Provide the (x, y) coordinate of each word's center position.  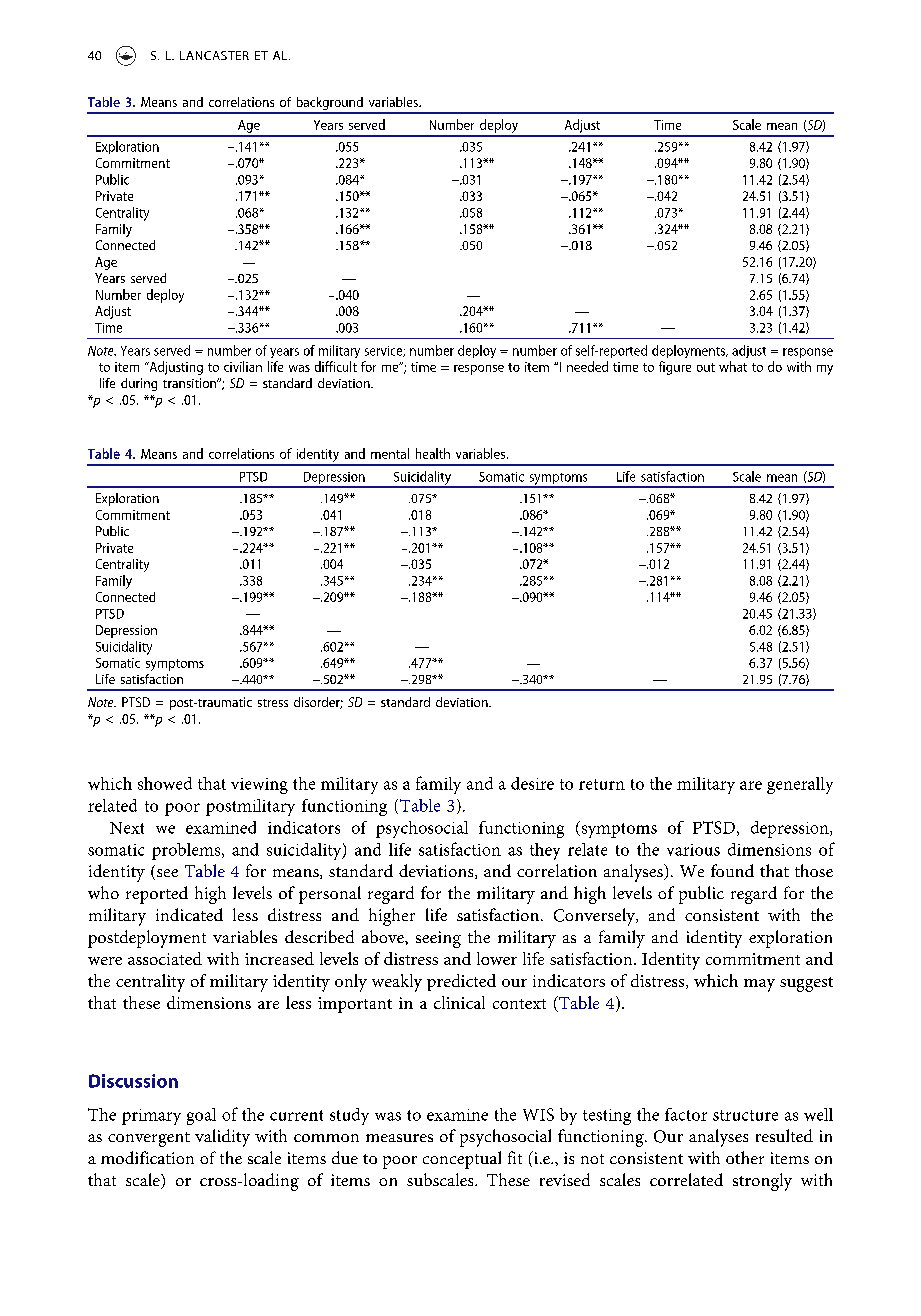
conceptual (462, 1160)
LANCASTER (214, 55)
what (733, 366)
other (745, 1157)
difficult (336, 366)
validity (222, 1138)
